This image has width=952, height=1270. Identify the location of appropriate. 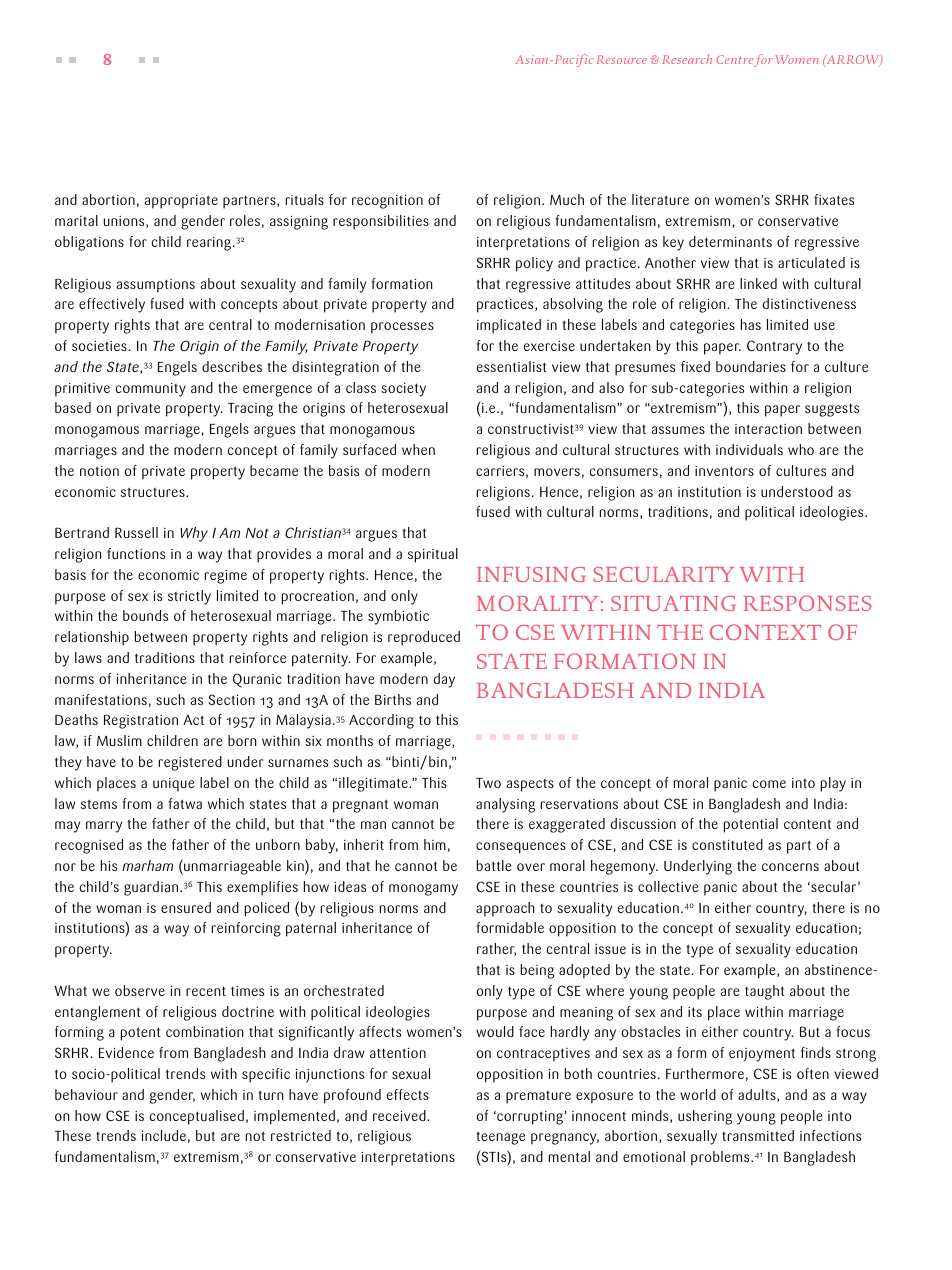
(181, 202).
